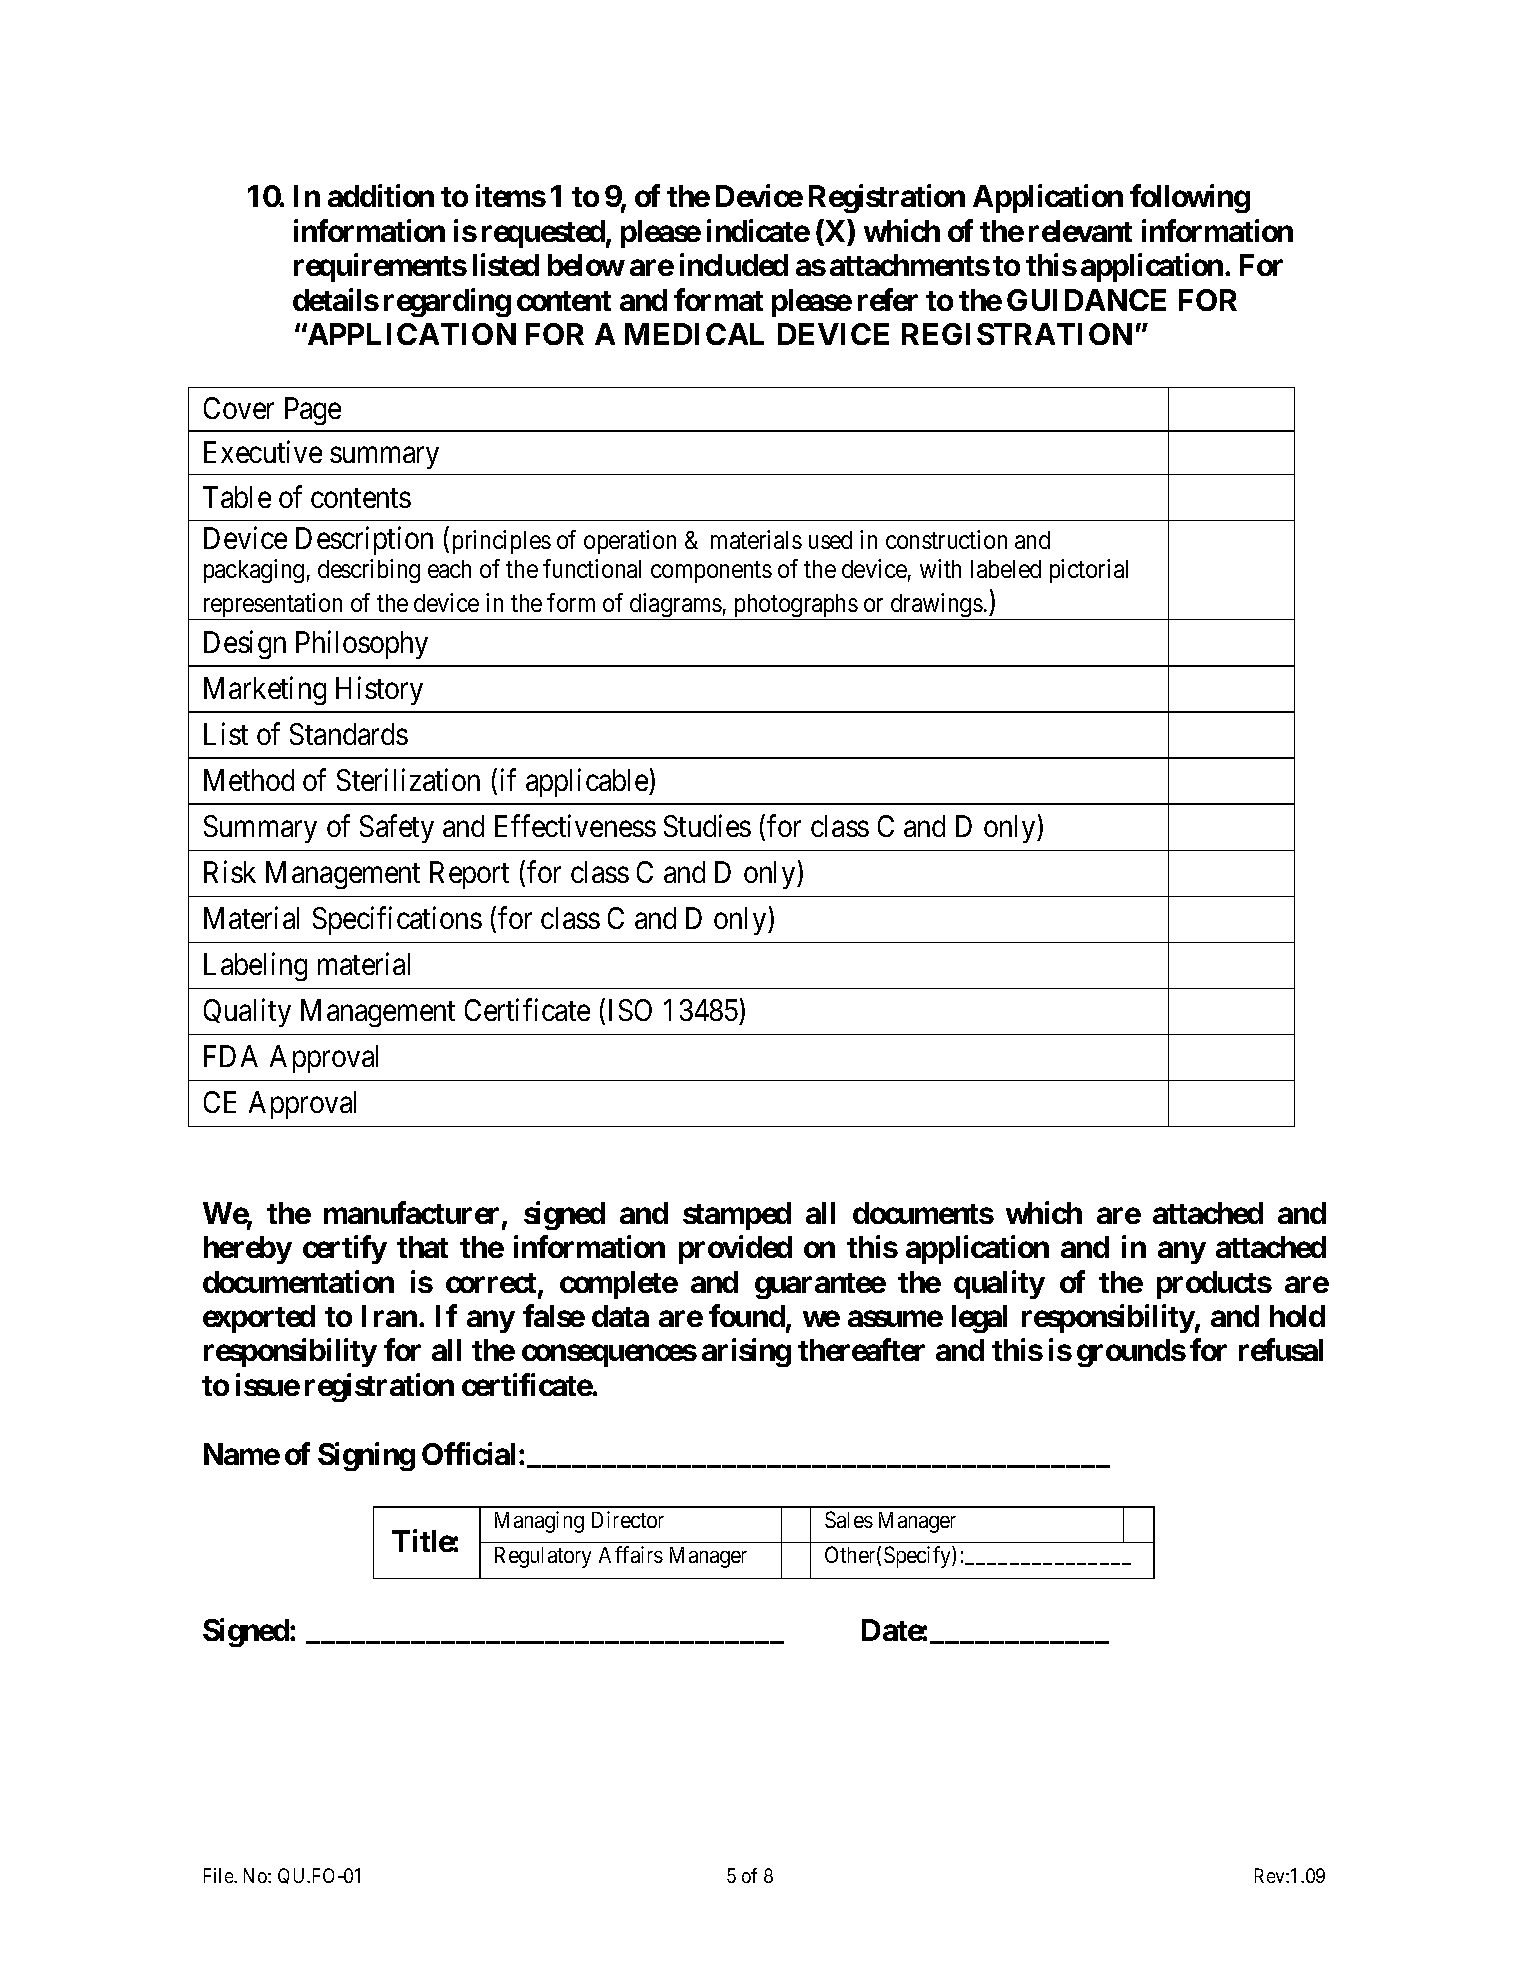 This image has width=1528, height=1978. I want to click on Signing, so click(366, 1456).
